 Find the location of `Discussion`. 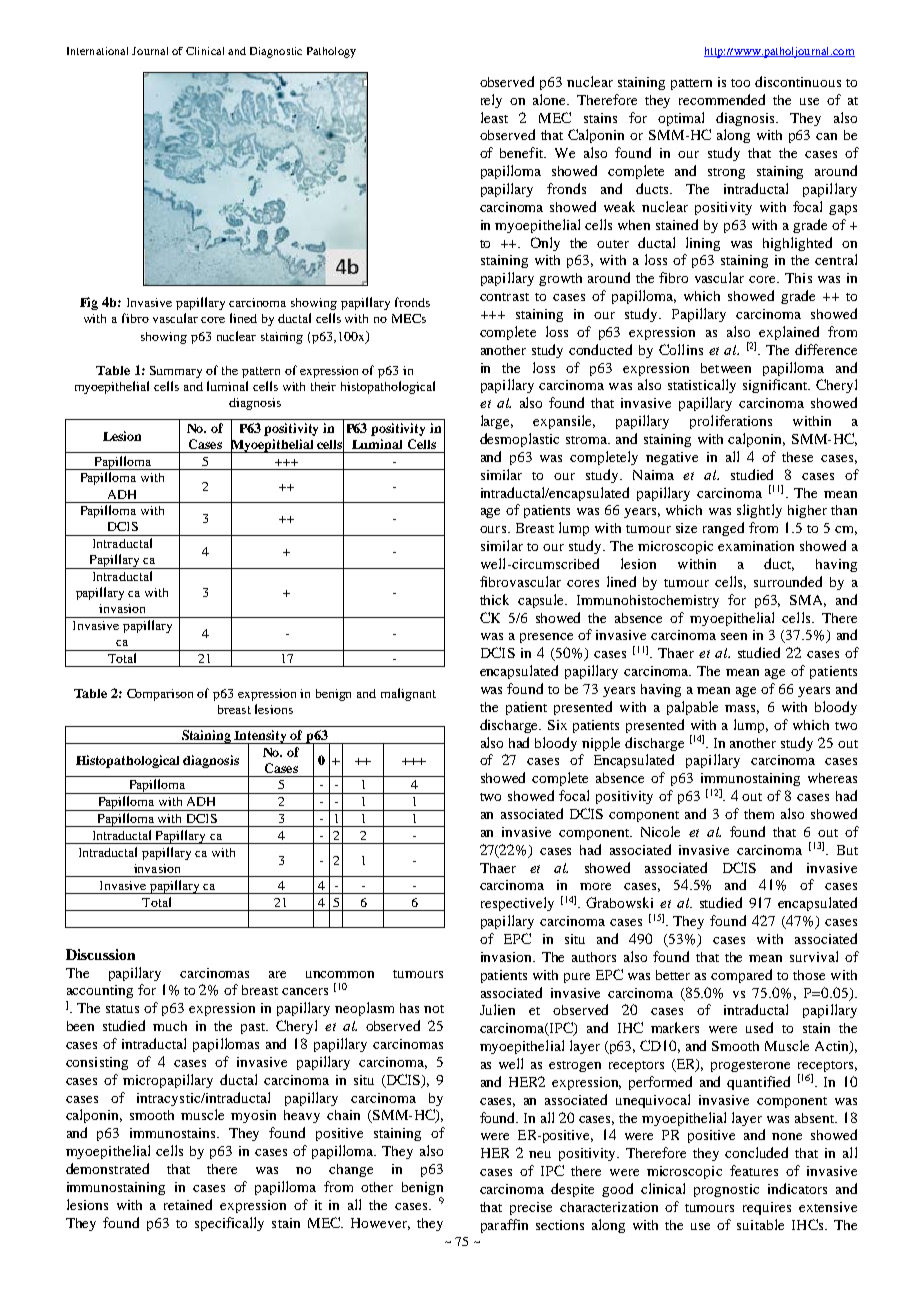

Discussion is located at coordinates (100, 954).
